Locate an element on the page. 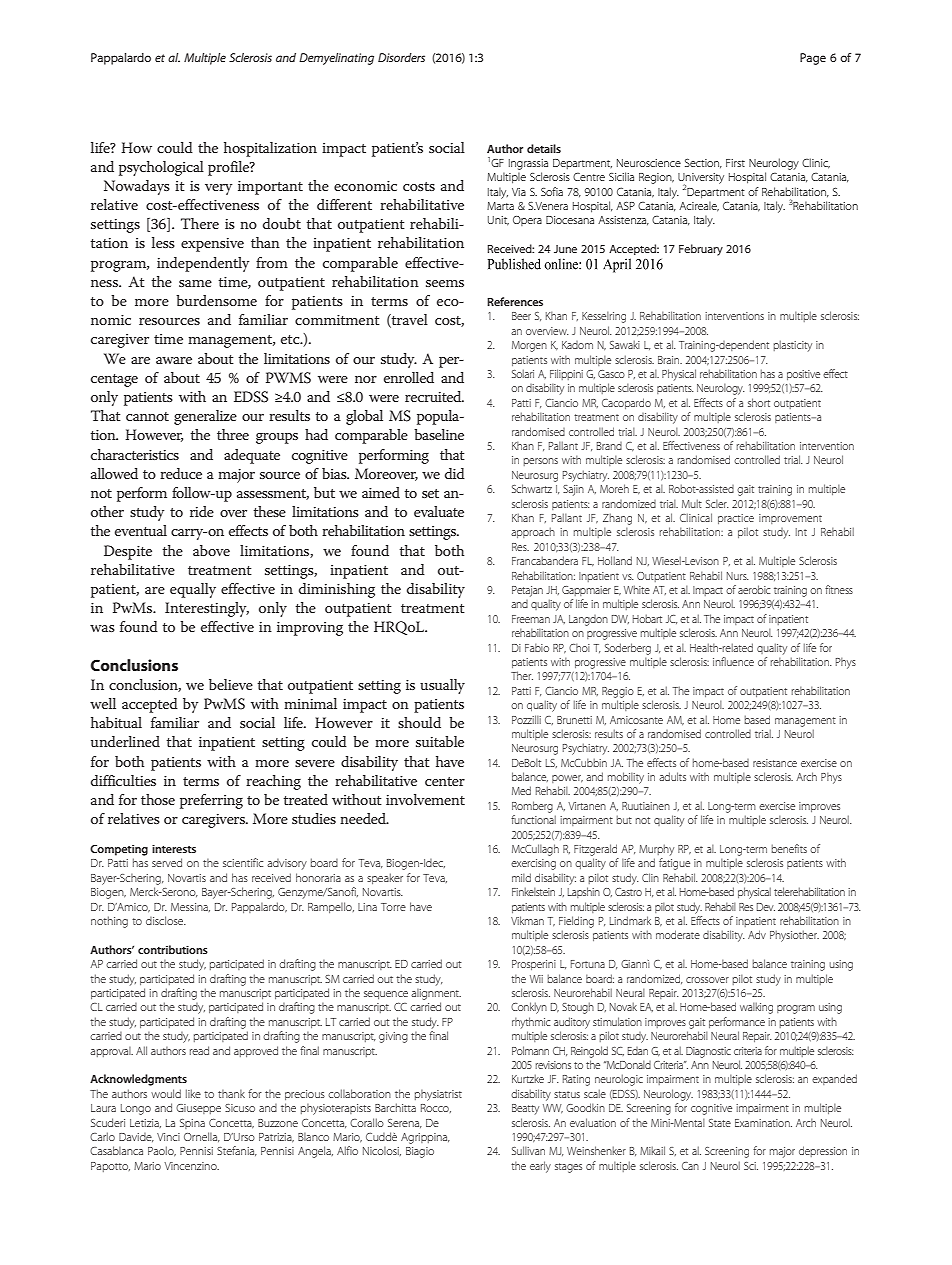  Spina is located at coordinates (192, 1124).
